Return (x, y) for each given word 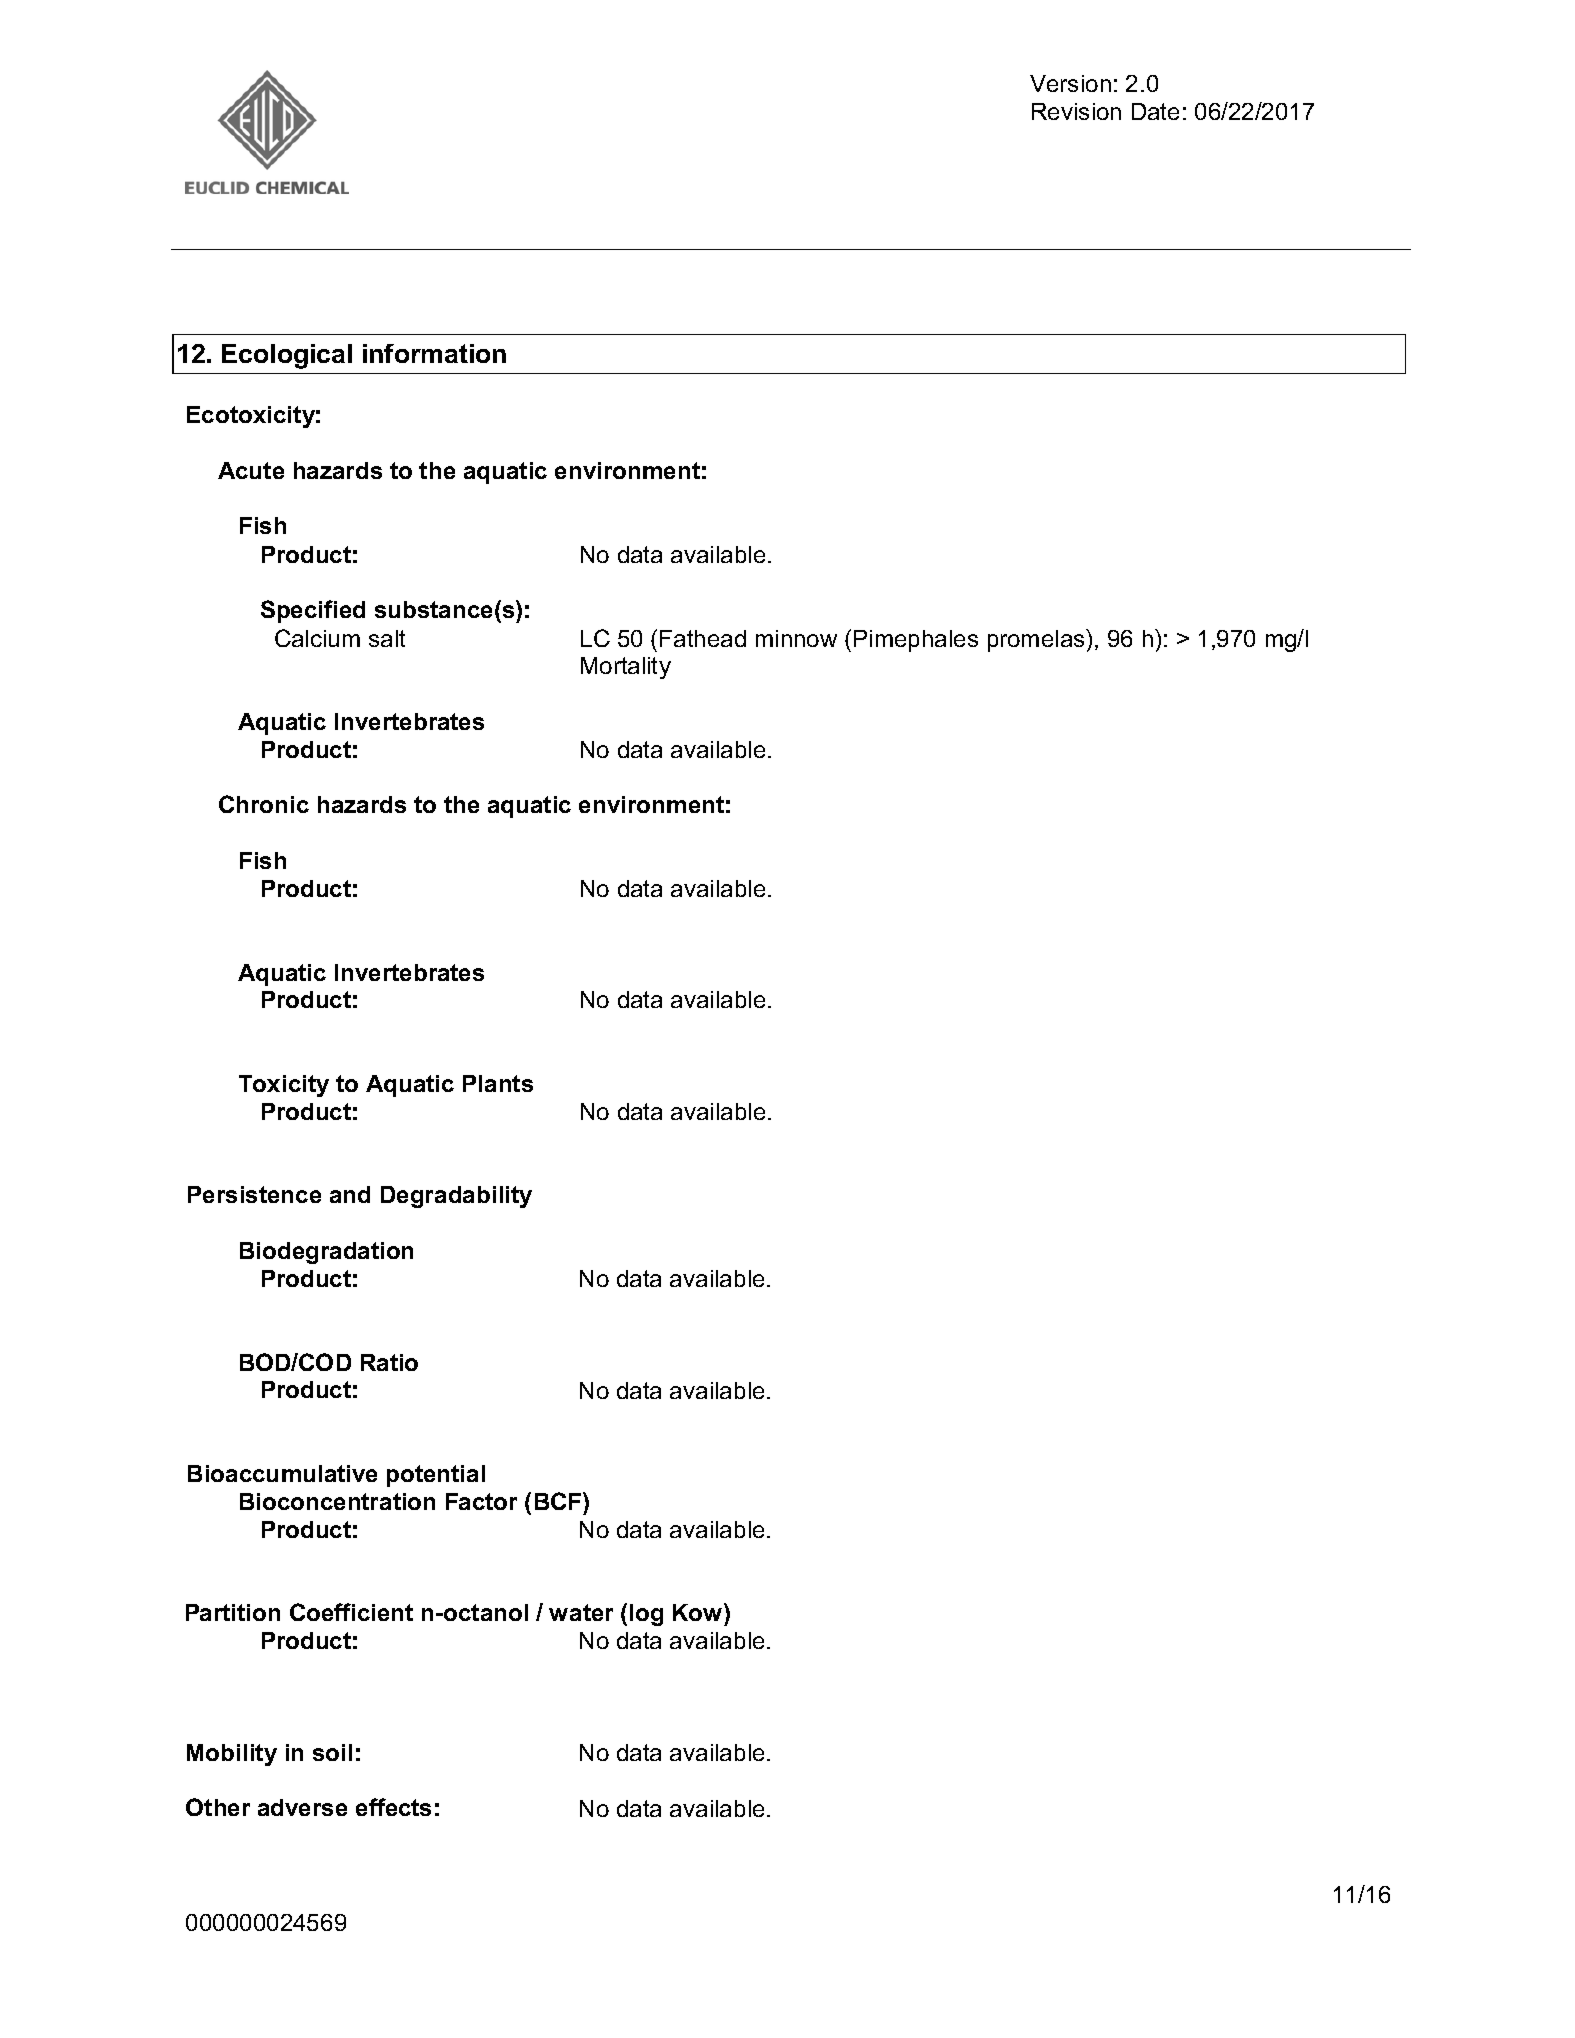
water (581, 1612)
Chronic (264, 804)
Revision (1076, 111)
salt (387, 638)
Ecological (287, 356)
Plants (498, 1083)
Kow (699, 1612)
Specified (313, 611)
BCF (559, 1501)
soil (332, 1752)
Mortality (626, 668)
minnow (796, 638)
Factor (481, 1501)
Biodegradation (326, 1253)
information (434, 353)
